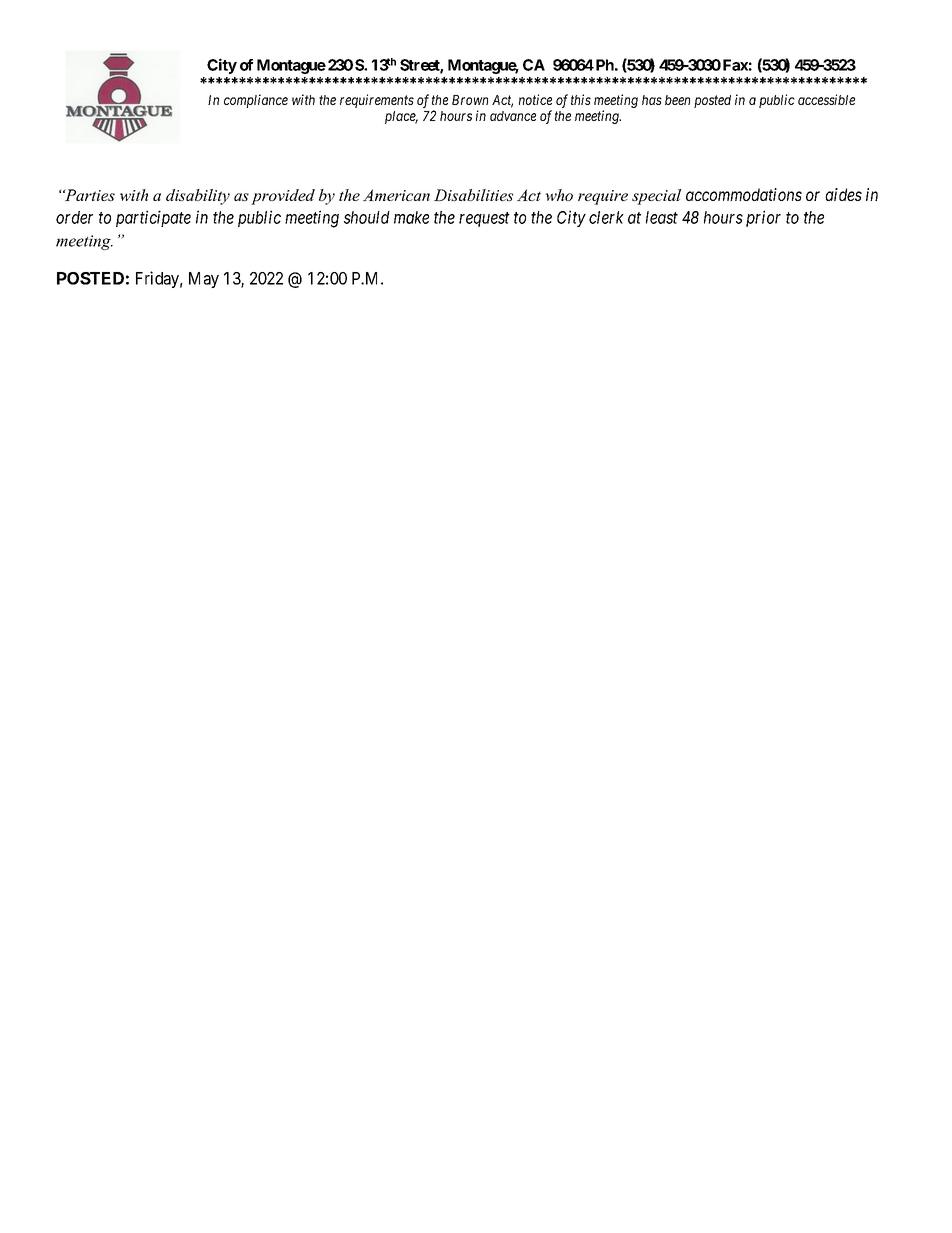 The image size is (952, 1233). Describe the element at coordinates (763, 218) in the screenshot. I see `prior` at that location.
